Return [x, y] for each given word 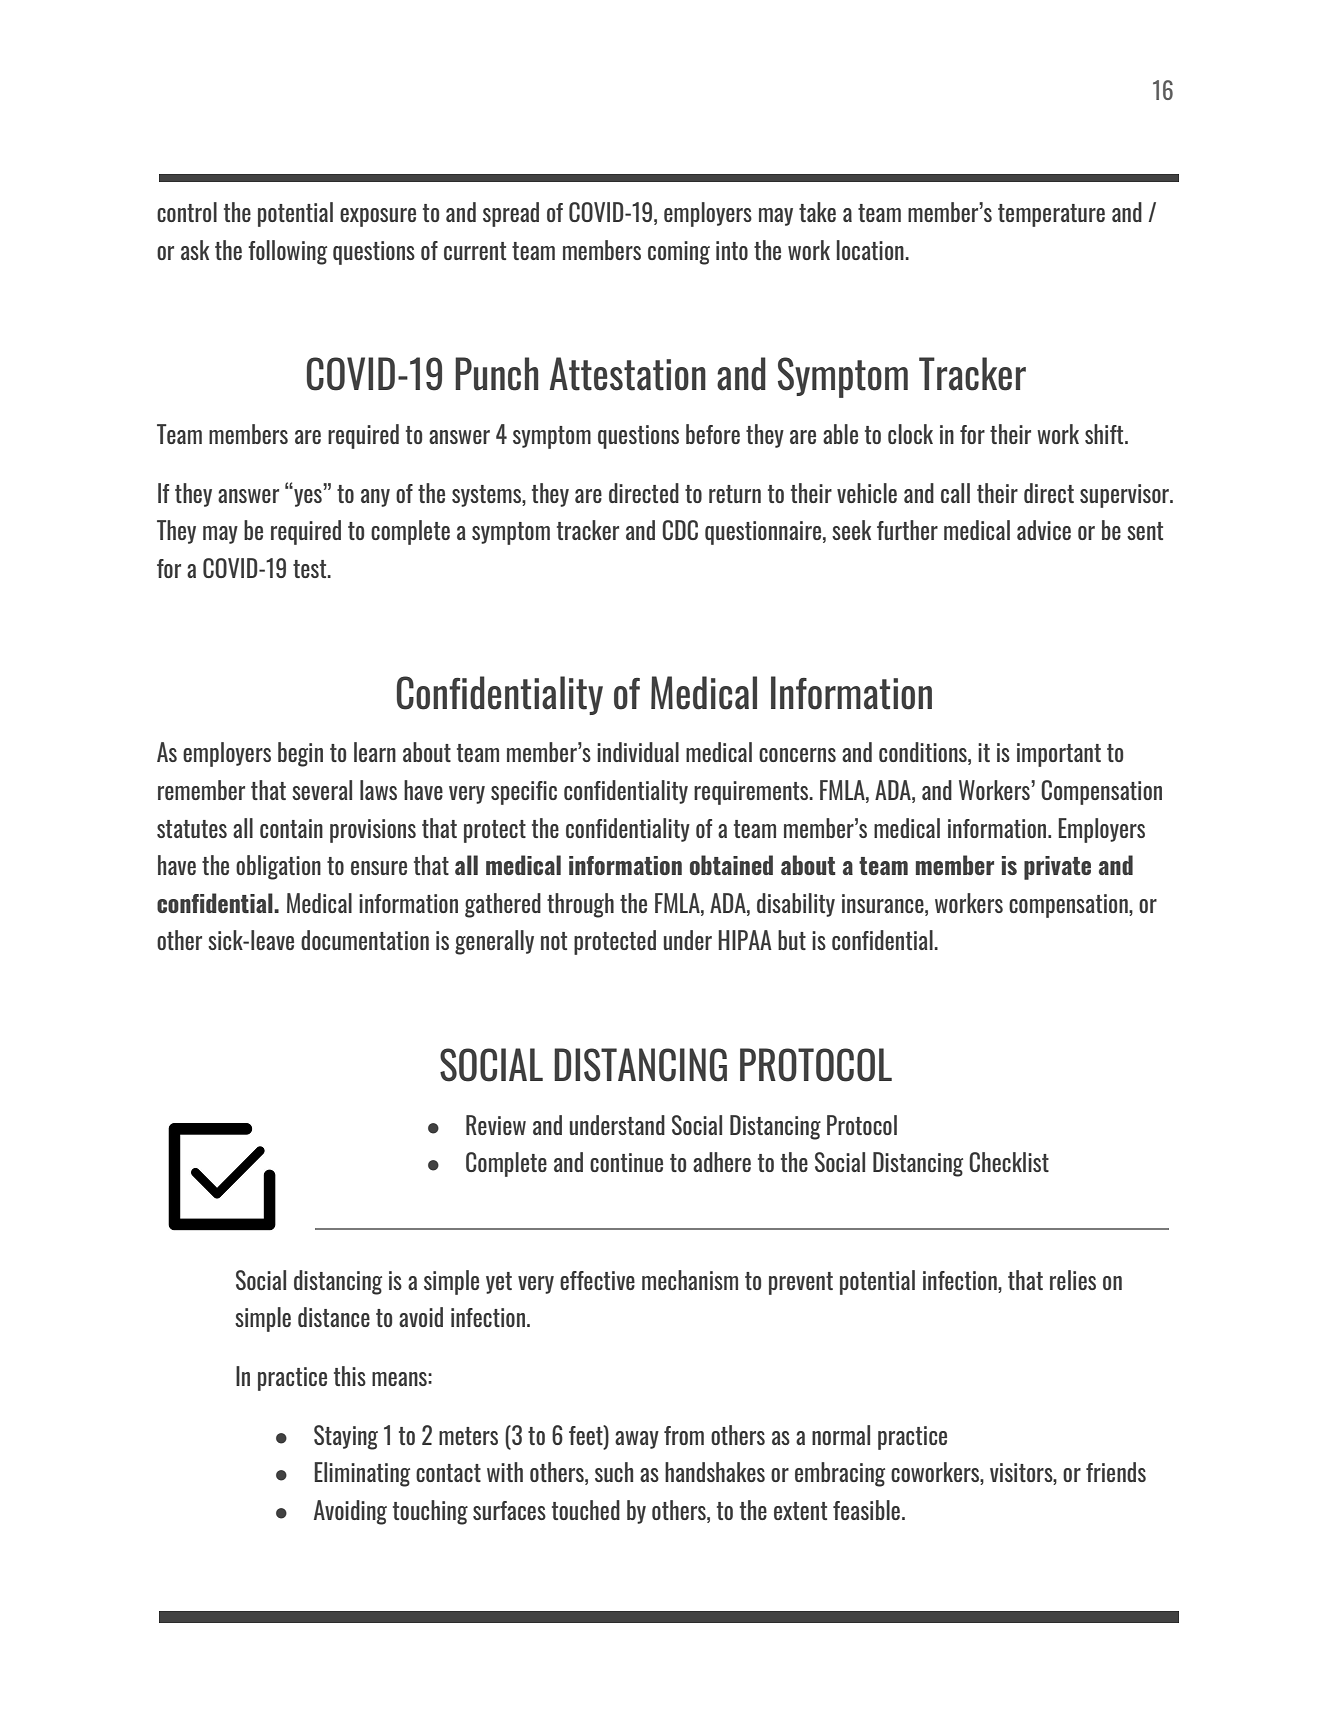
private [1057, 868]
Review [496, 1125]
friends [1116, 1472]
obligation [278, 867]
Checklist [1009, 1162]
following [287, 252]
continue [626, 1162]
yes [307, 496]
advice [1044, 530]
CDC [680, 530]
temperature [1051, 215]
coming [679, 253]
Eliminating [362, 1474]
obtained [731, 865]
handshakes [715, 1472]
